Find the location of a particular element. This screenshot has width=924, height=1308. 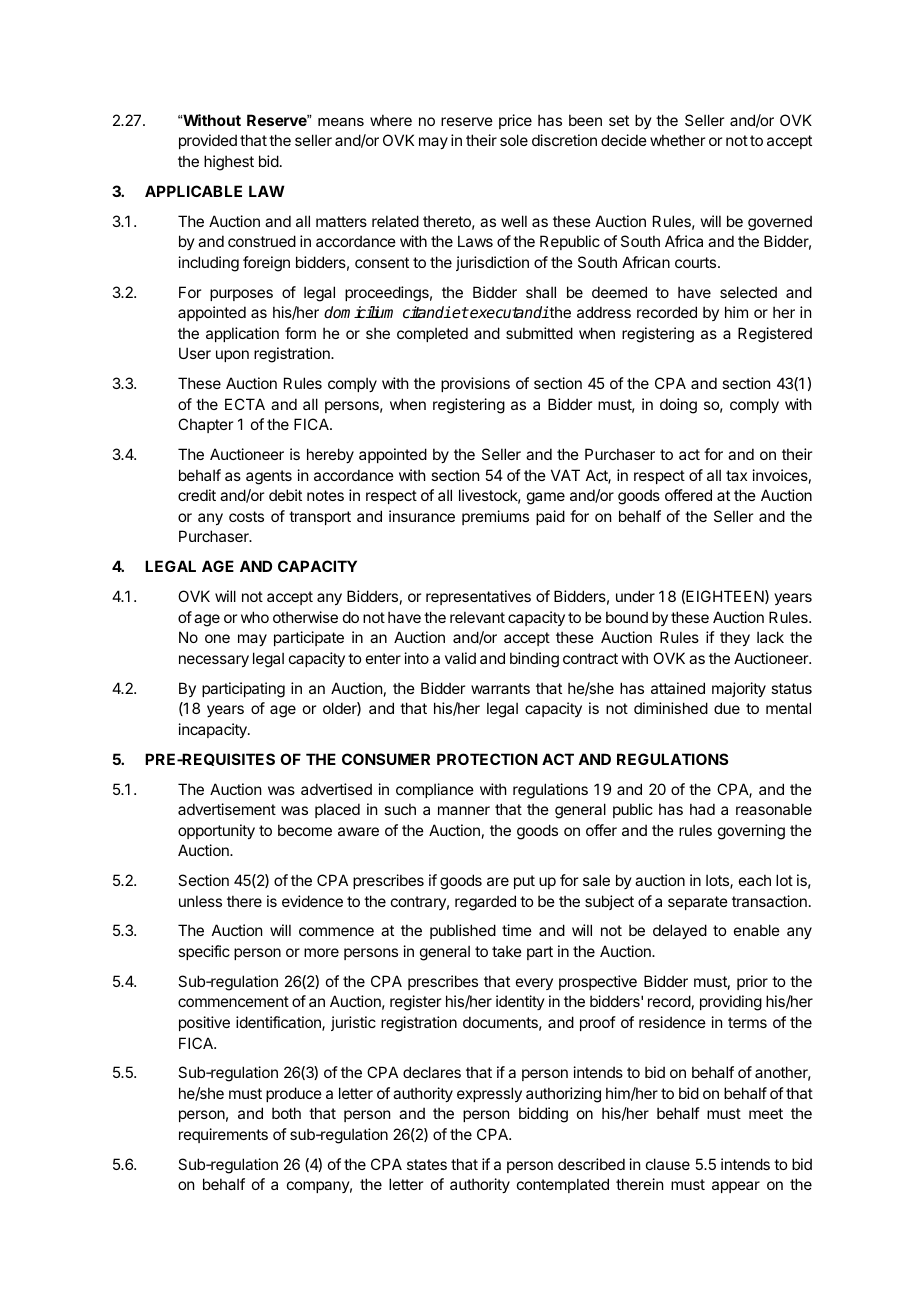

they is located at coordinates (735, 638).
